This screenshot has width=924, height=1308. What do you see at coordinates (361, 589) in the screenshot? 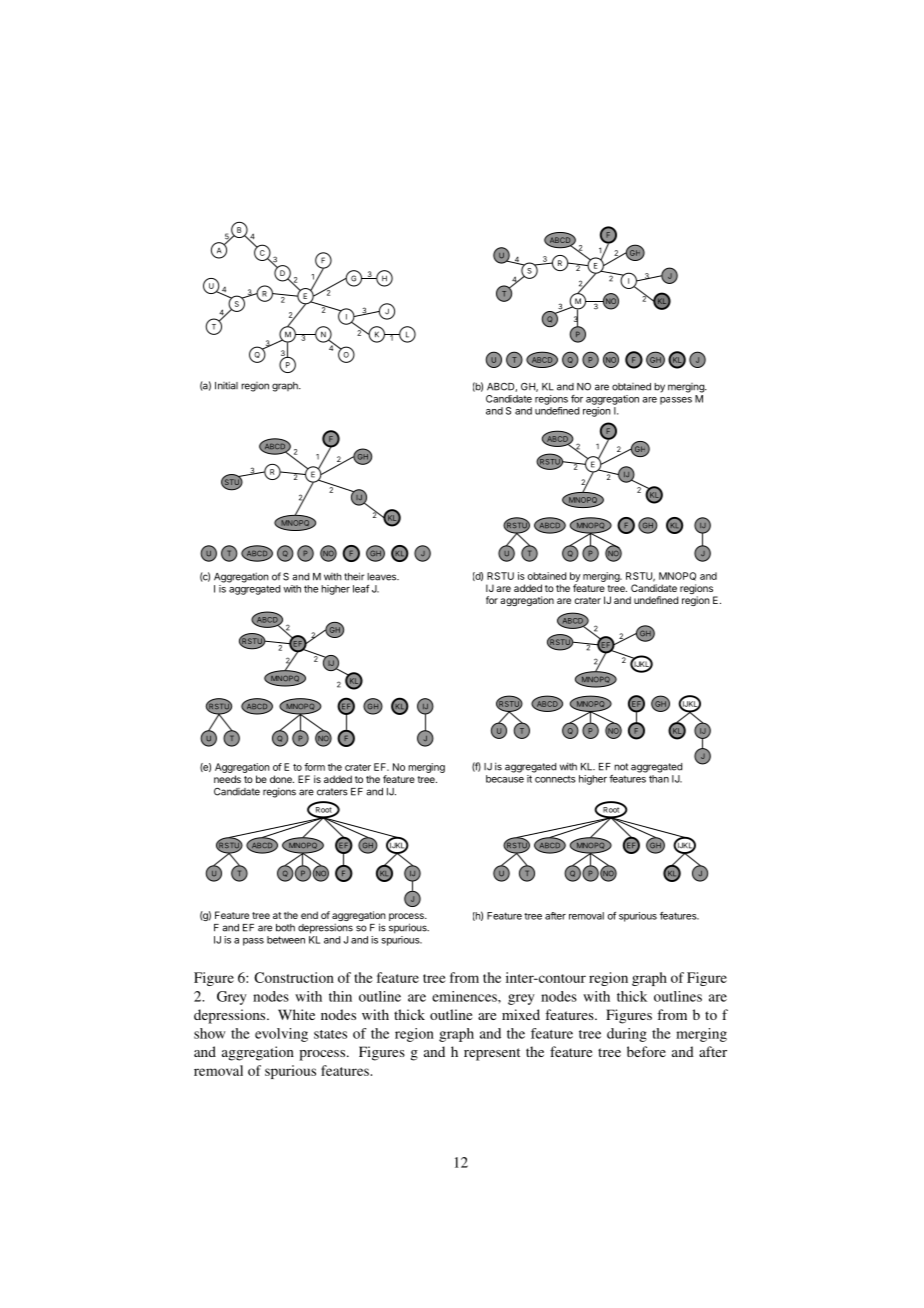
I see `leaf` at bounding box center [361, 589].
